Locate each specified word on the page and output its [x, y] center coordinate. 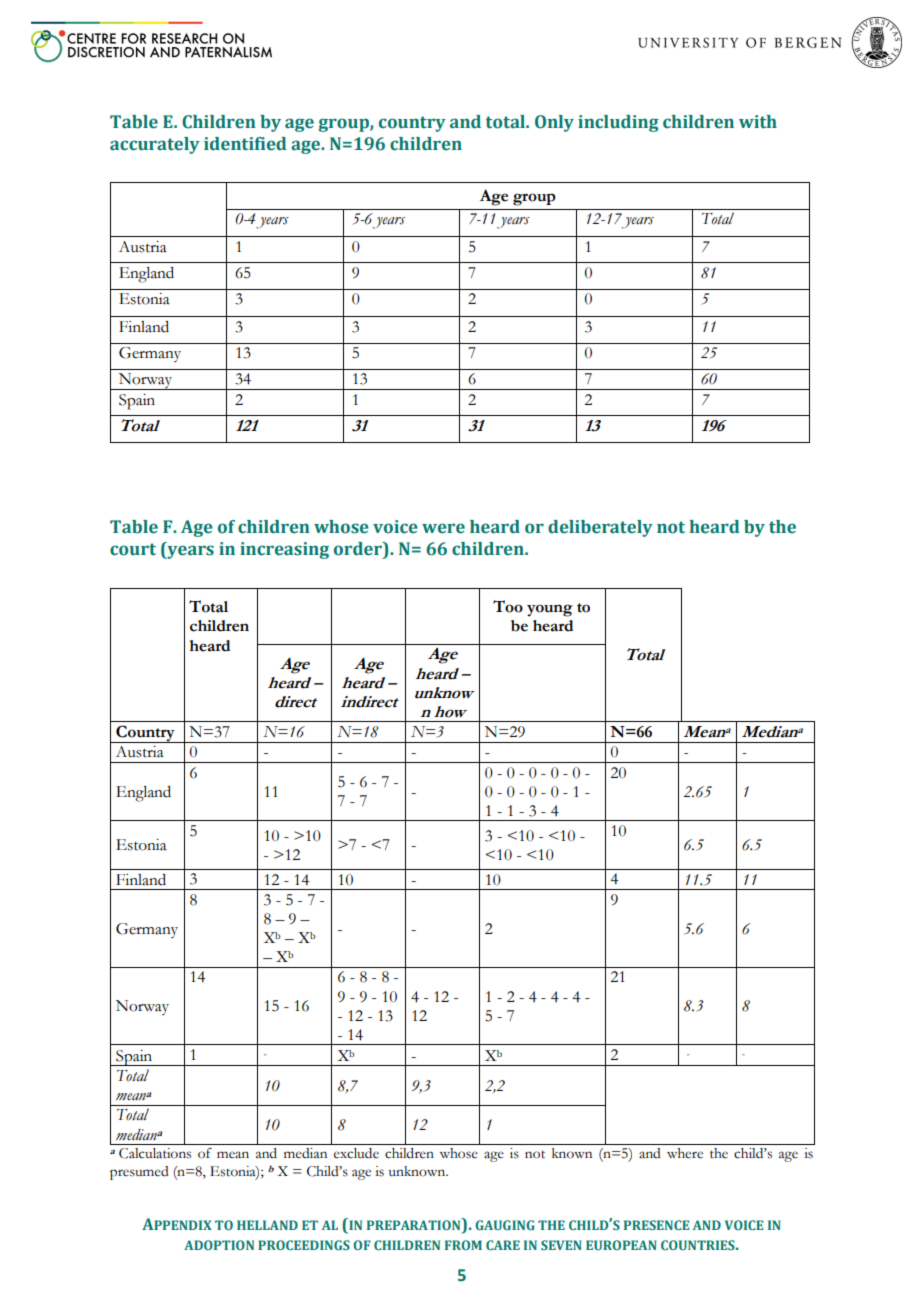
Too [508, 606]
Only [554, 123]
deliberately [600, 528]
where [685, 1153]
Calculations [155, 1153]
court [133, 549]
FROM [463, 1245]
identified [245, 144]
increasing [284, 550]
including [618, 123]
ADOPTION [219, 1245]
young [550, 610]
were [443, 528]
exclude [356, 1153]
